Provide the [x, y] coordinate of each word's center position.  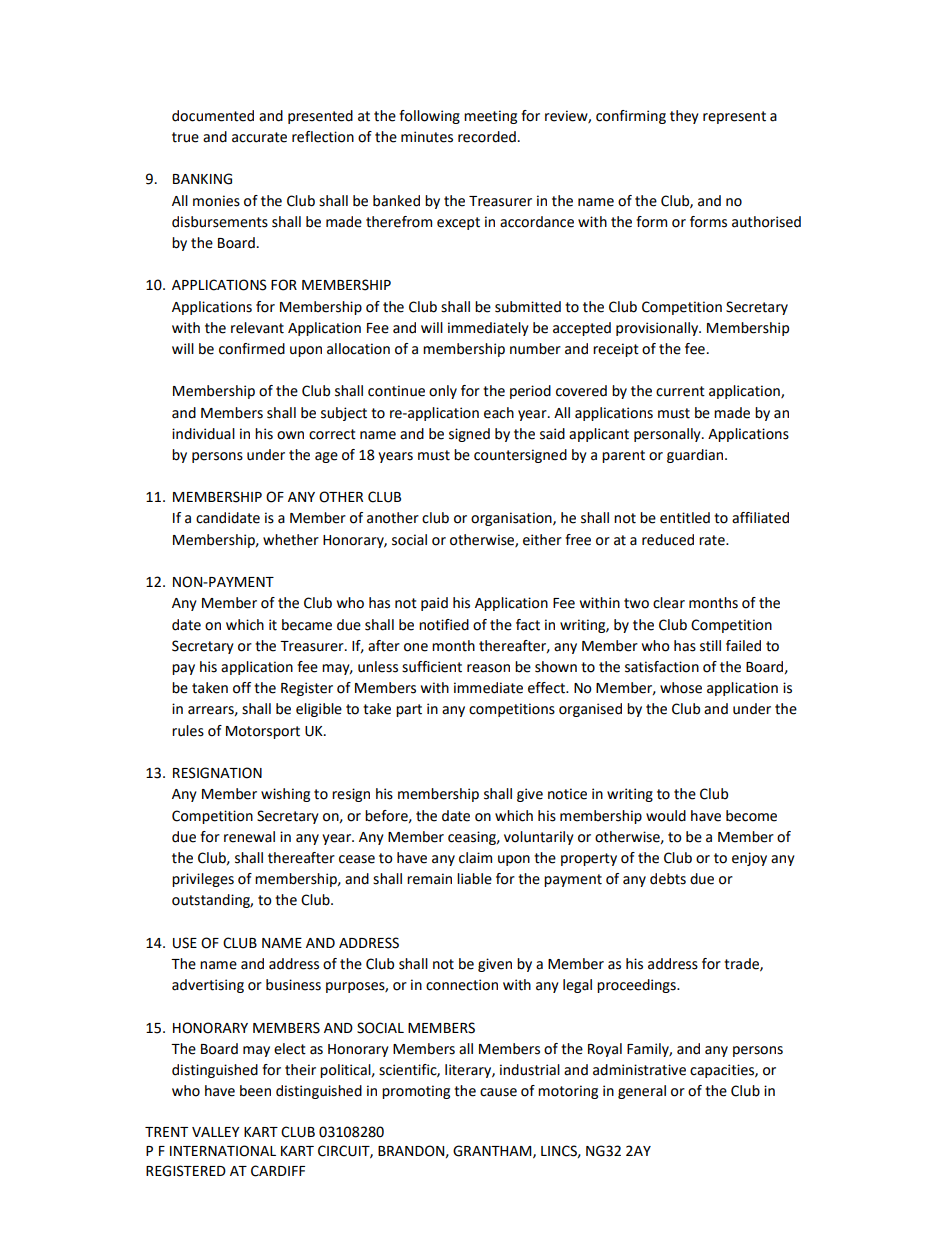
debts [668, 879]
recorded [487, 137]
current [680, 391]
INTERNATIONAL [223, 1151]
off [242, 688]
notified [444, 625]
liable [474, 879]
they [684, 117]
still [710, 646]
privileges [203, 880]
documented [213, 116]
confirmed [252, 349]
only [443, 392]
